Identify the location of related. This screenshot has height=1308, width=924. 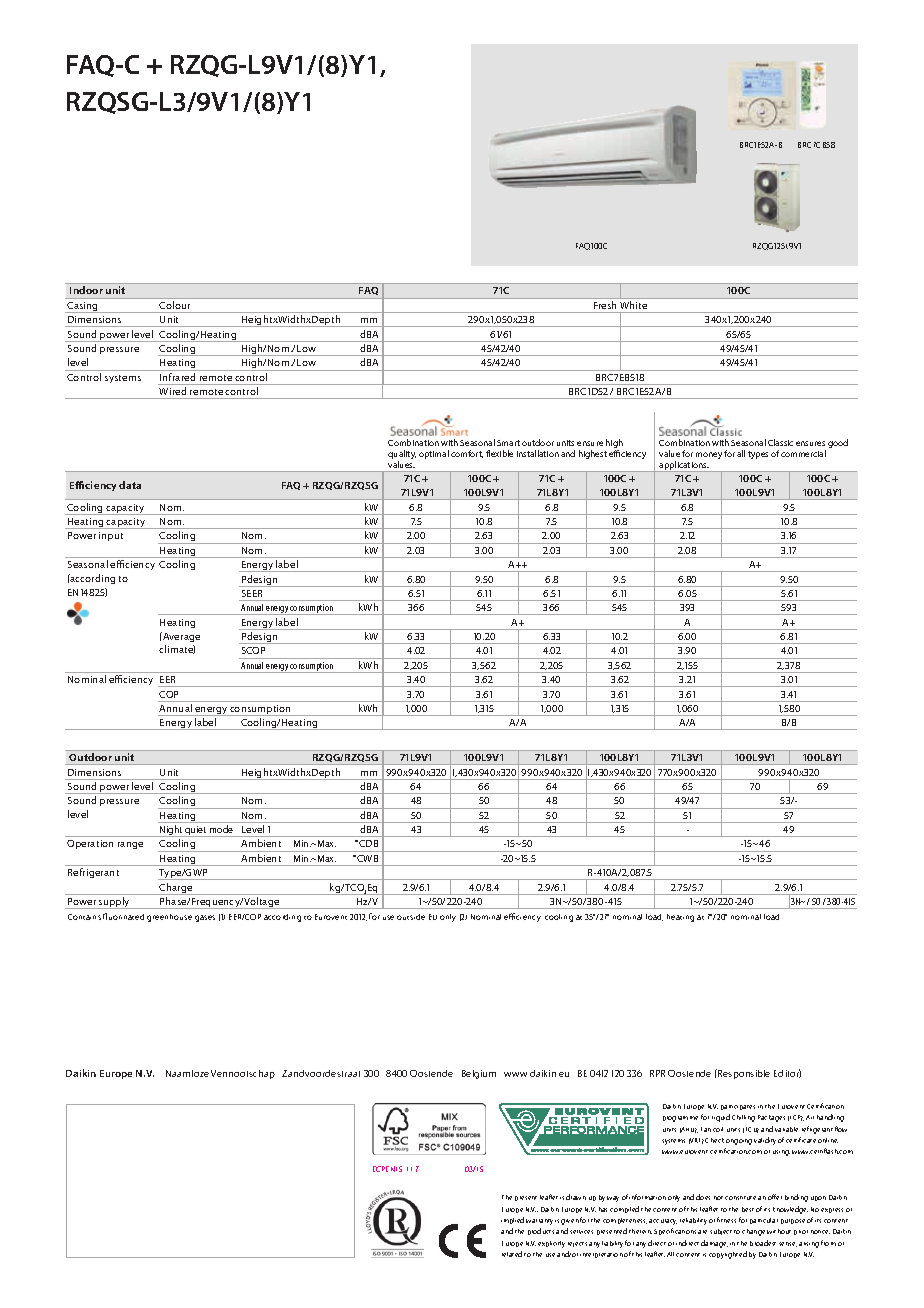
(512, 1254).
